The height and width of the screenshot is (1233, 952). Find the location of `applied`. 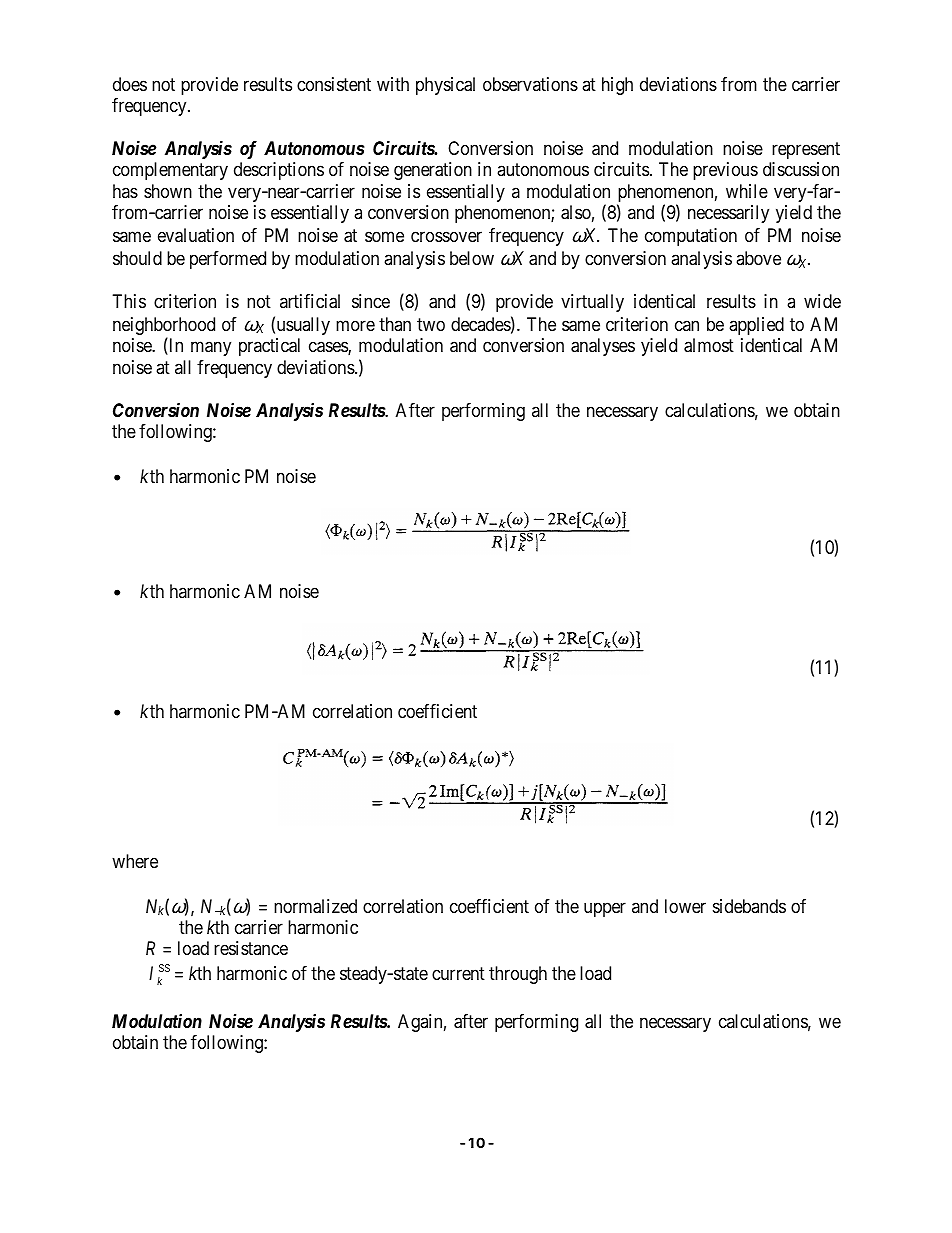

applied is located at coordinates (756, 326).
